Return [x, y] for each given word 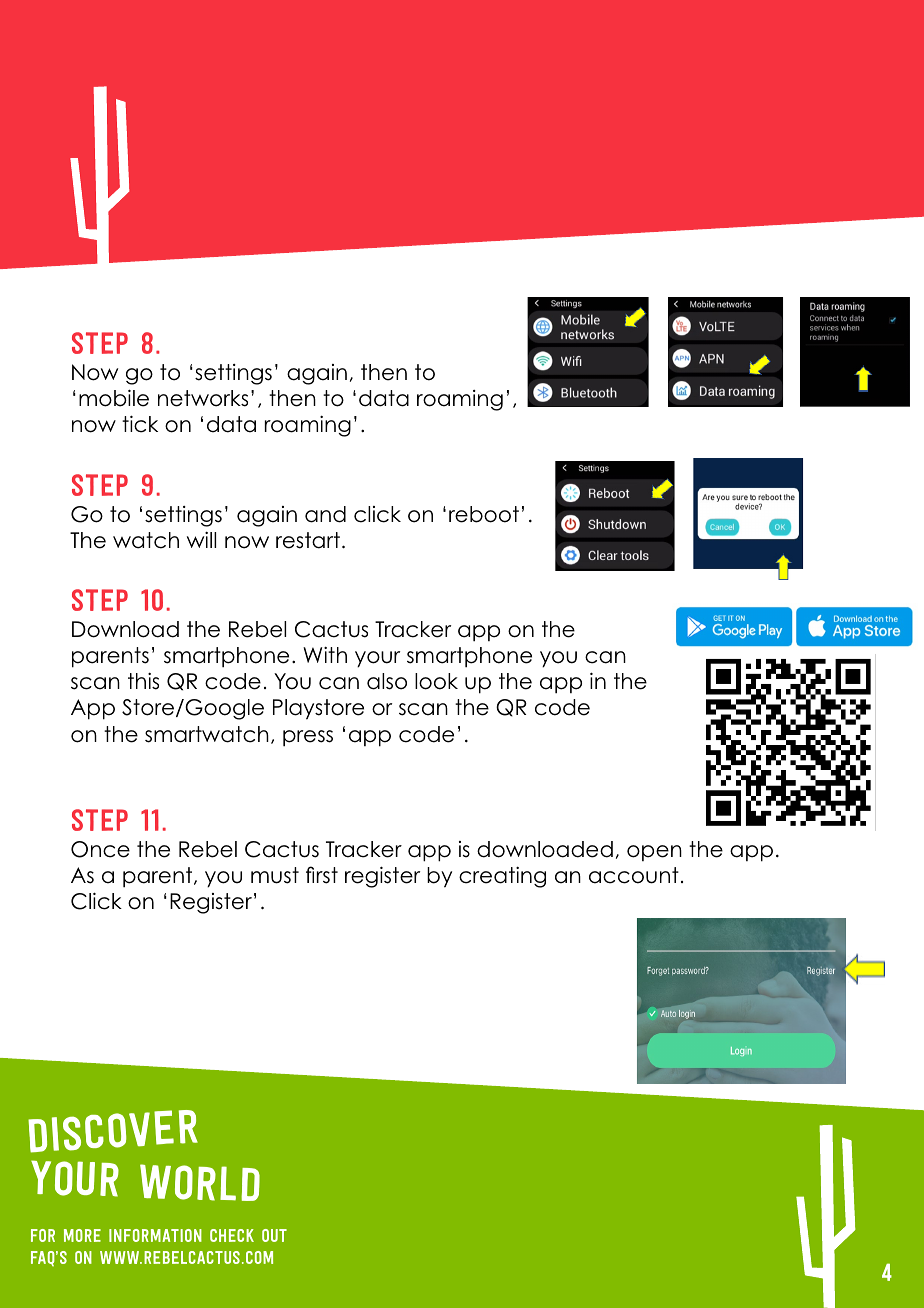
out [274, 1235]
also [387, 681]
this [143, 681]
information [155, 1235]
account [634, 875]
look [436, 681]
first [322, 875]
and [325, 514]
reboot [484, 514]
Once [100, 849]
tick [140, 424]
